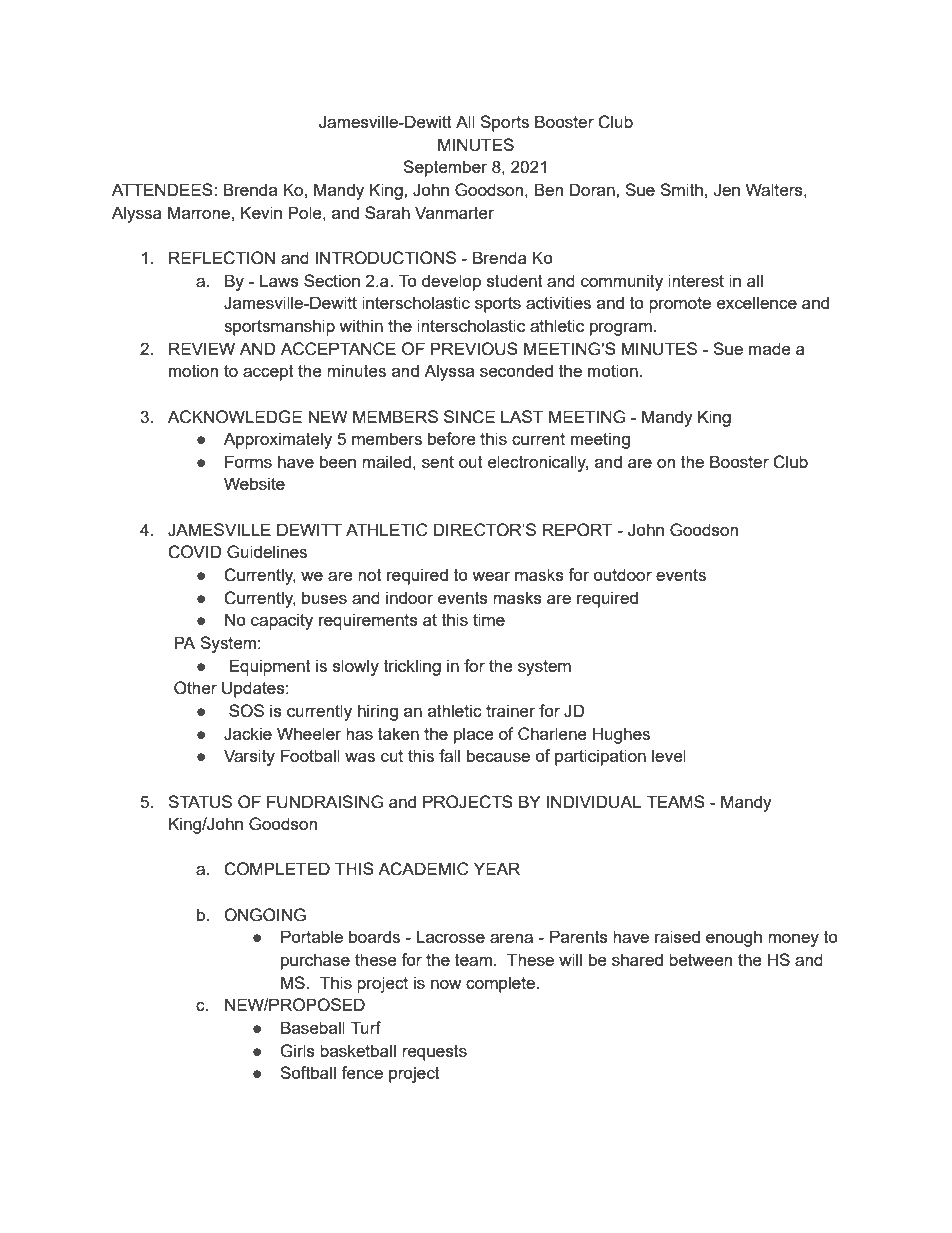 This screenshot has height=1233, width=952. What do you see at coordinates (669, 755) in the screenshot?
I see `level` at bounding box center [669, 755].
